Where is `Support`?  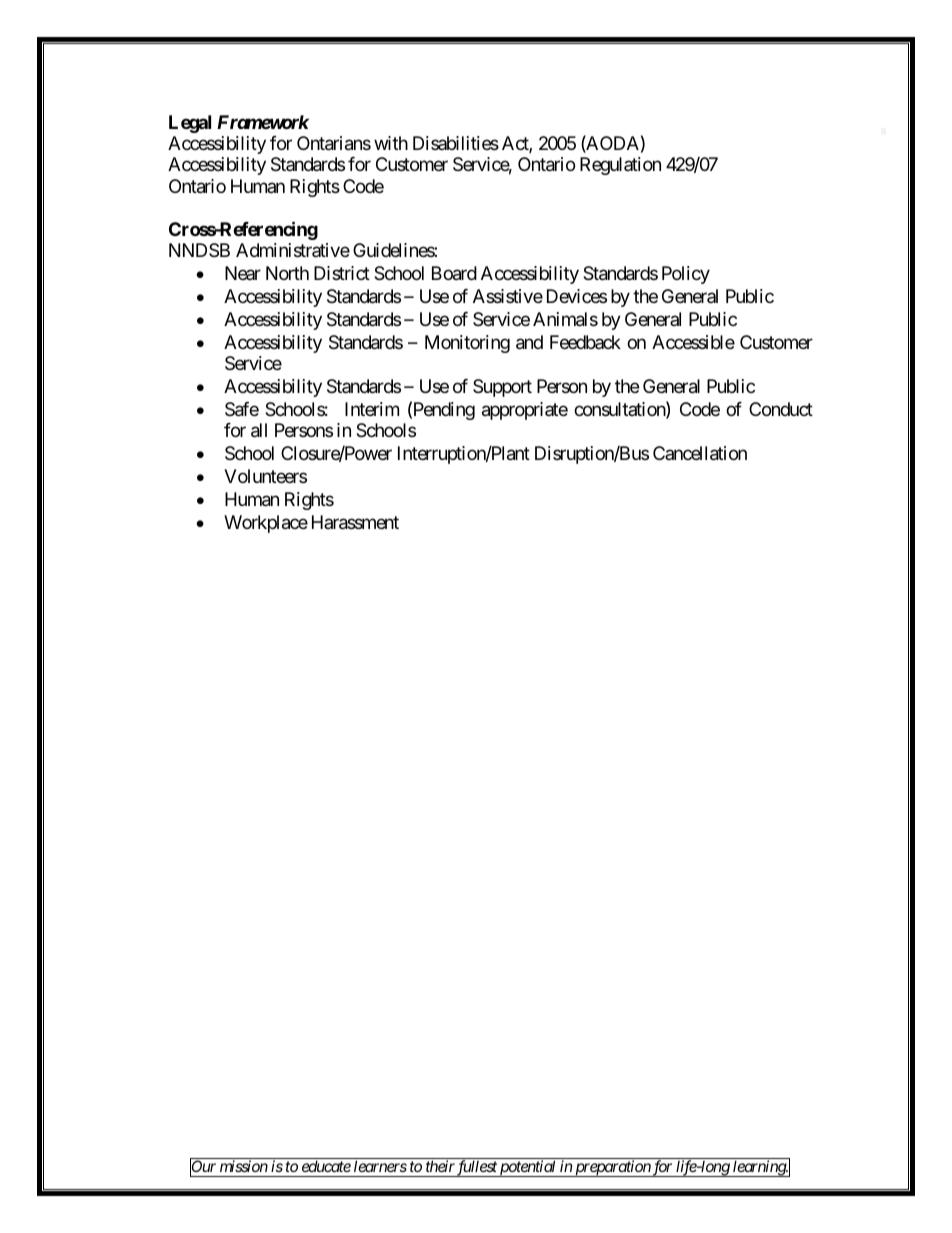
Support is located at coordinates (502, 388).
